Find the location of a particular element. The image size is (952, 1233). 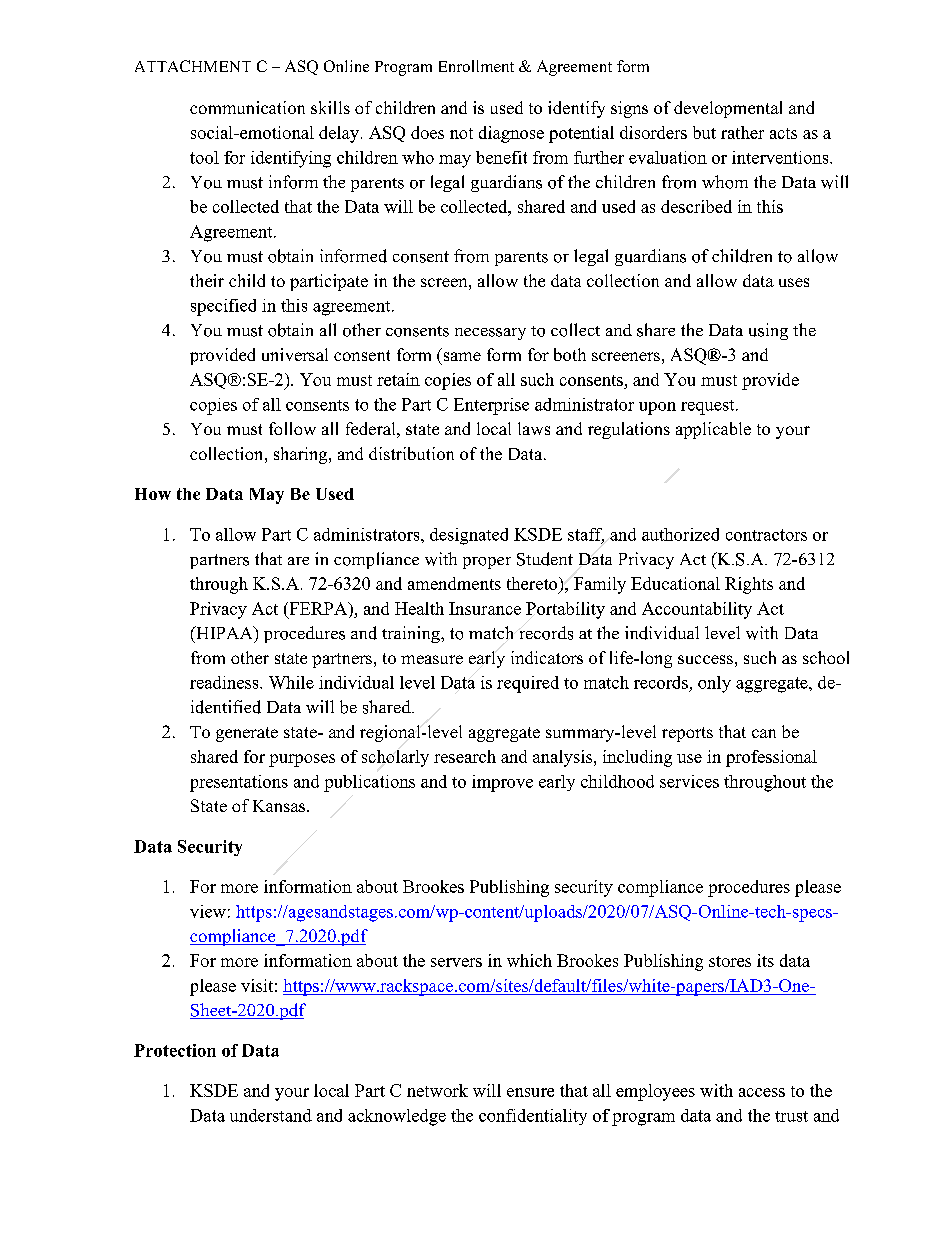

developmental is located at coordinates (728, 109).
